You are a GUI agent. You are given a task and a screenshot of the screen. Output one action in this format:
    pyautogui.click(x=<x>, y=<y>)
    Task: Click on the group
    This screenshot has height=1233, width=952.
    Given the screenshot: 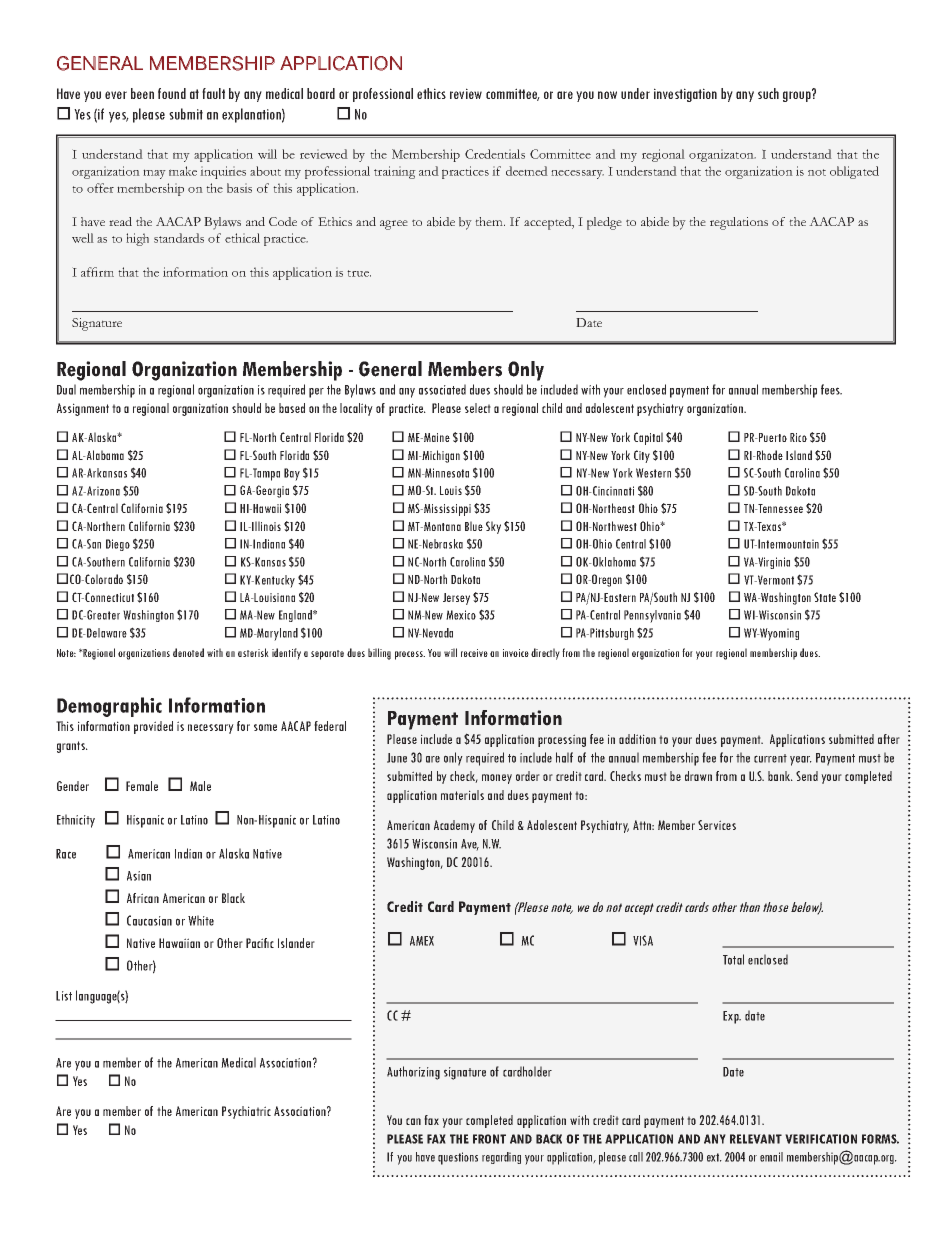 What is the action you would take?
    pyautogui.click(x=798, y=95)
